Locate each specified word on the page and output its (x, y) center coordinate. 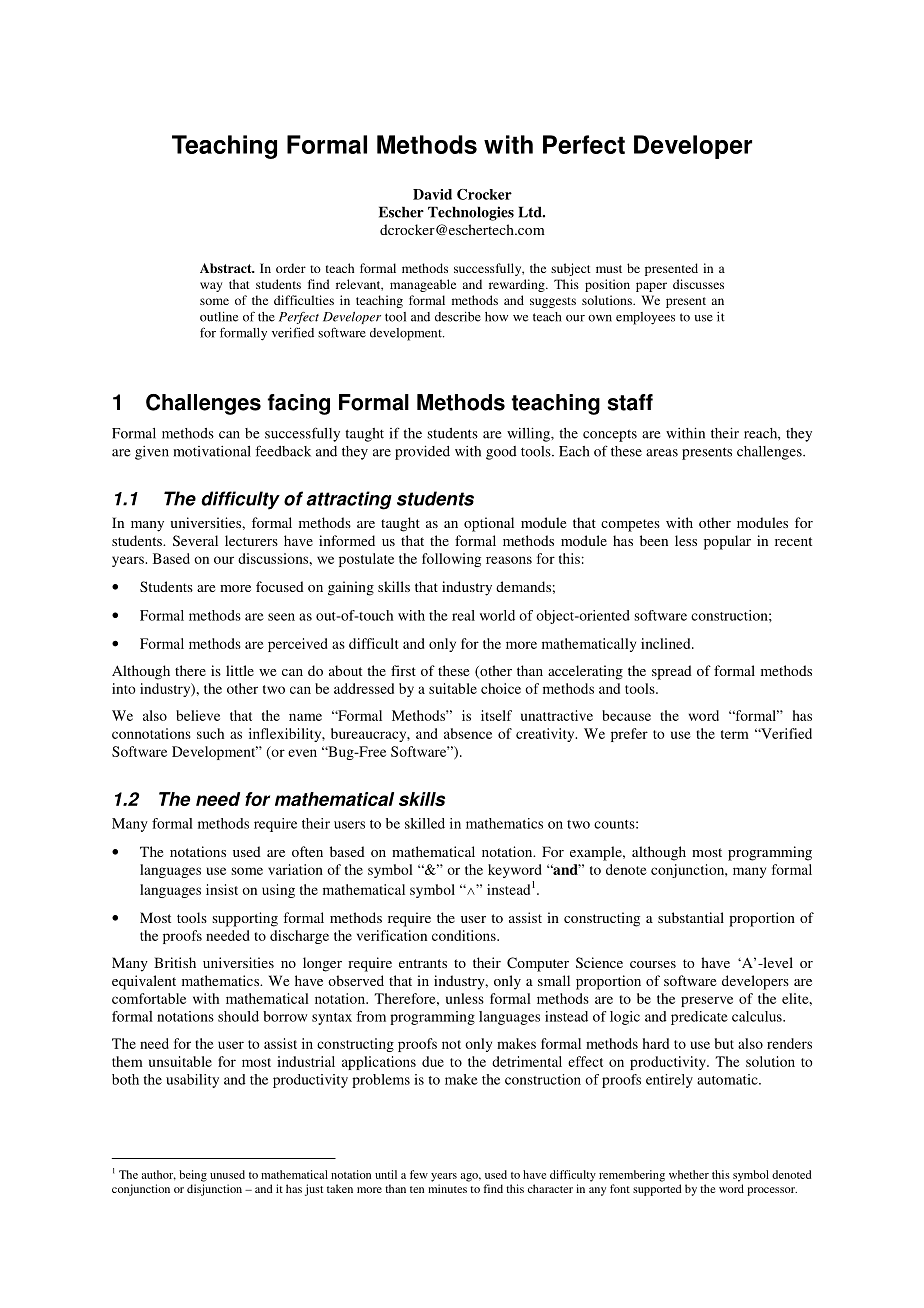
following (451, 560)
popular (727, 542)
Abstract (227, 268)
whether (689, 1174)
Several (195, 540)
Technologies (471, 213)
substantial (691, 917)
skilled (425, 823)
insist (222, 889)
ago (470, 1177)
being (193, 1176)
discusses (698, 284)
